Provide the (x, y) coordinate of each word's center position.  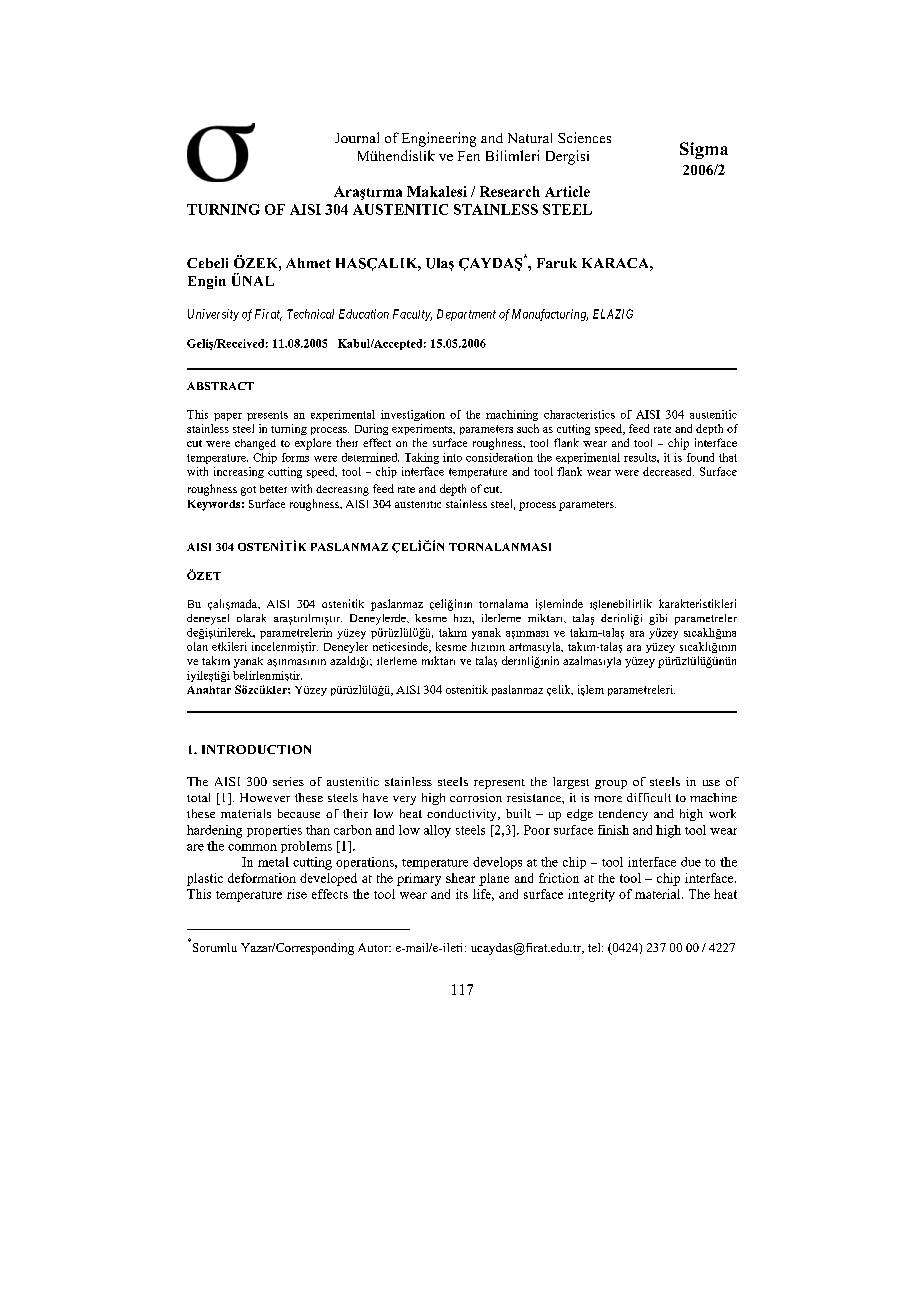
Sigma (704, 150)
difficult (649, 797)
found (700, 457)
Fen (469, 156)
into (452, 457)
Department (466, 315)
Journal (357, 137)
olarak (251, 618)
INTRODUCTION (256, 749)
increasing (239, 472)
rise (297, 894)
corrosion (476, 797)
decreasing (342, 490)
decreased (668, 471)
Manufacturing (550, 315)
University (213, 315)
